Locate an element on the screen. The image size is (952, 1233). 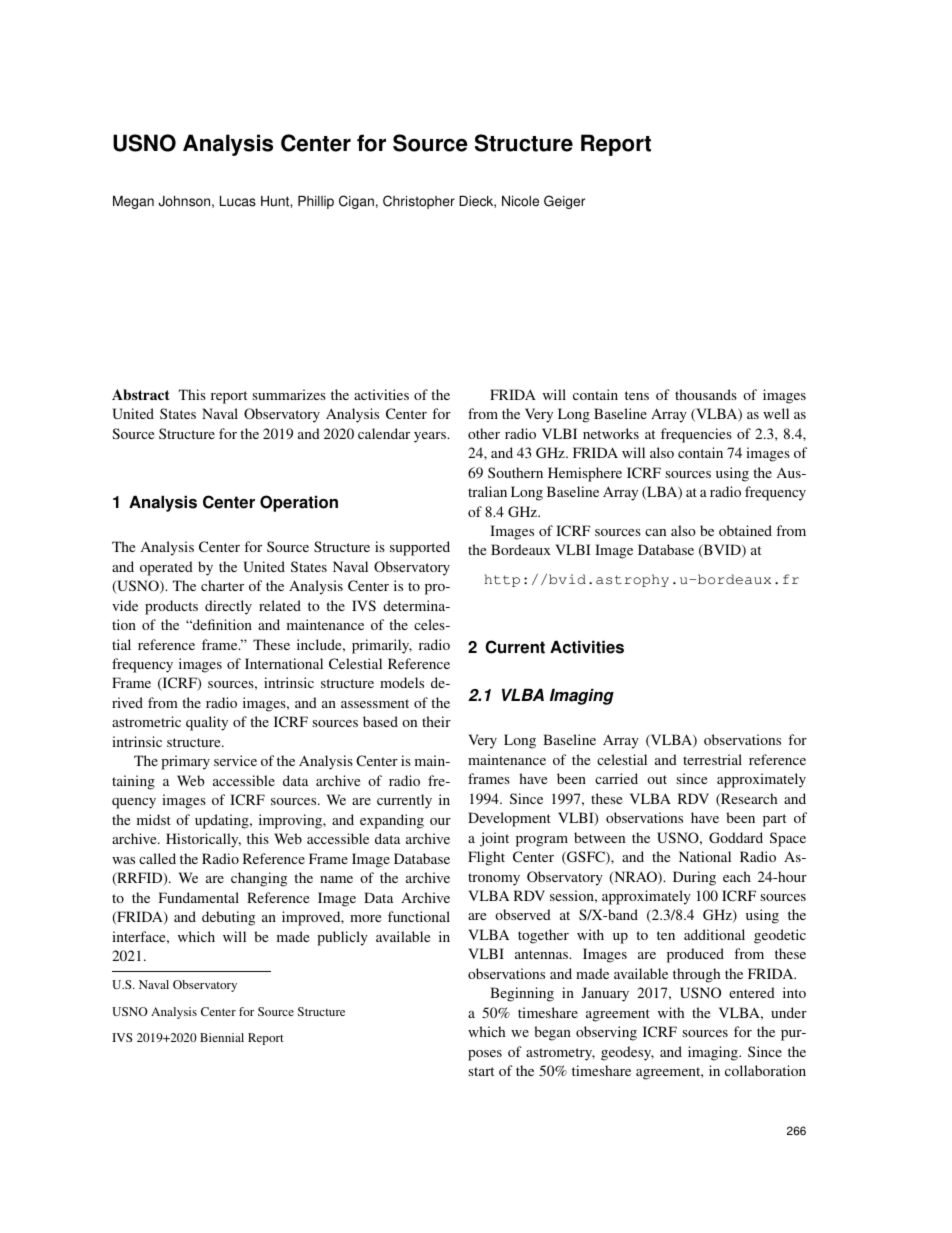
geodesy is located at coordinates (627, 1053).
